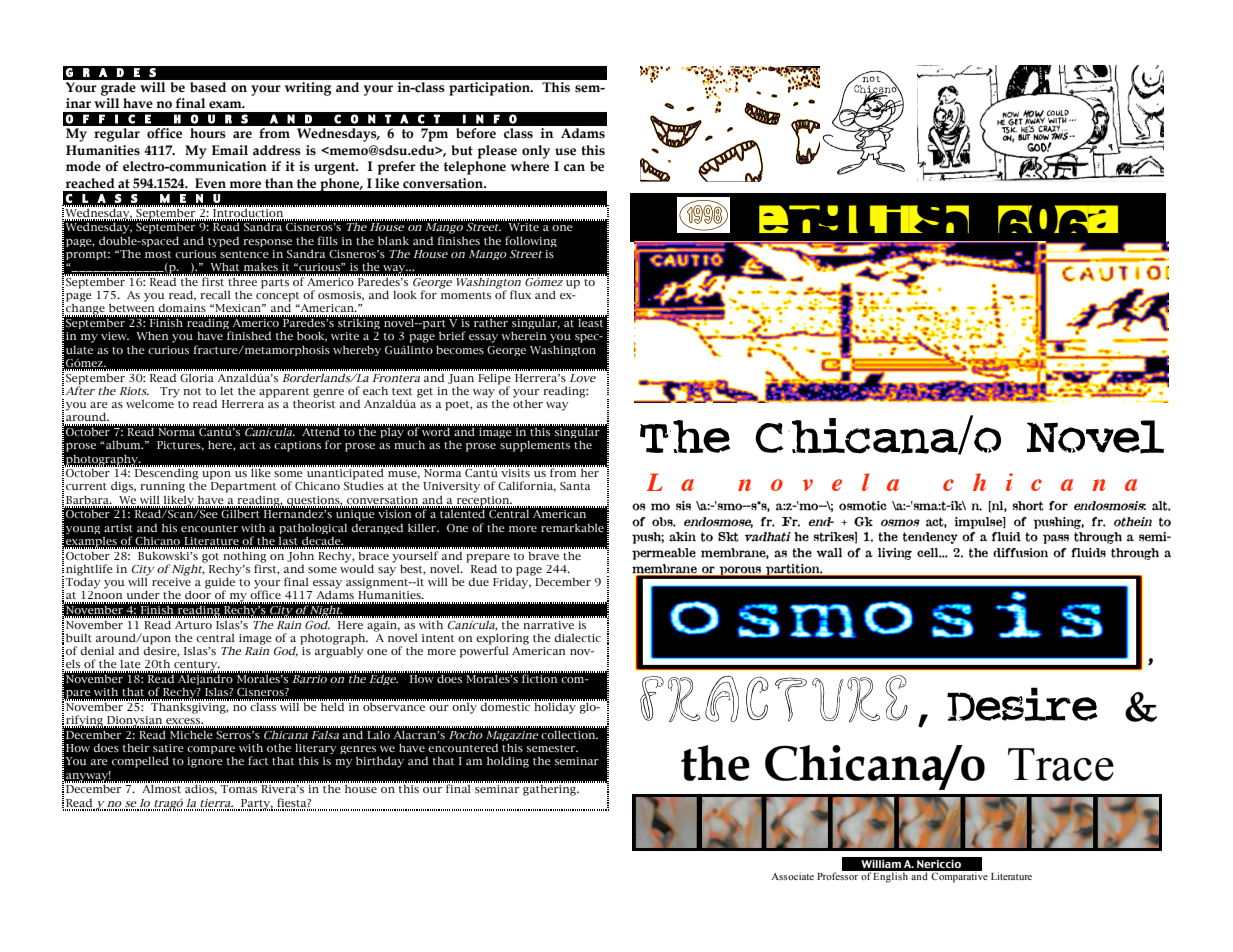 Image resolution: width=1233 pixels, height=952 pixels. I want to click on tendency, so click(930, 538).
